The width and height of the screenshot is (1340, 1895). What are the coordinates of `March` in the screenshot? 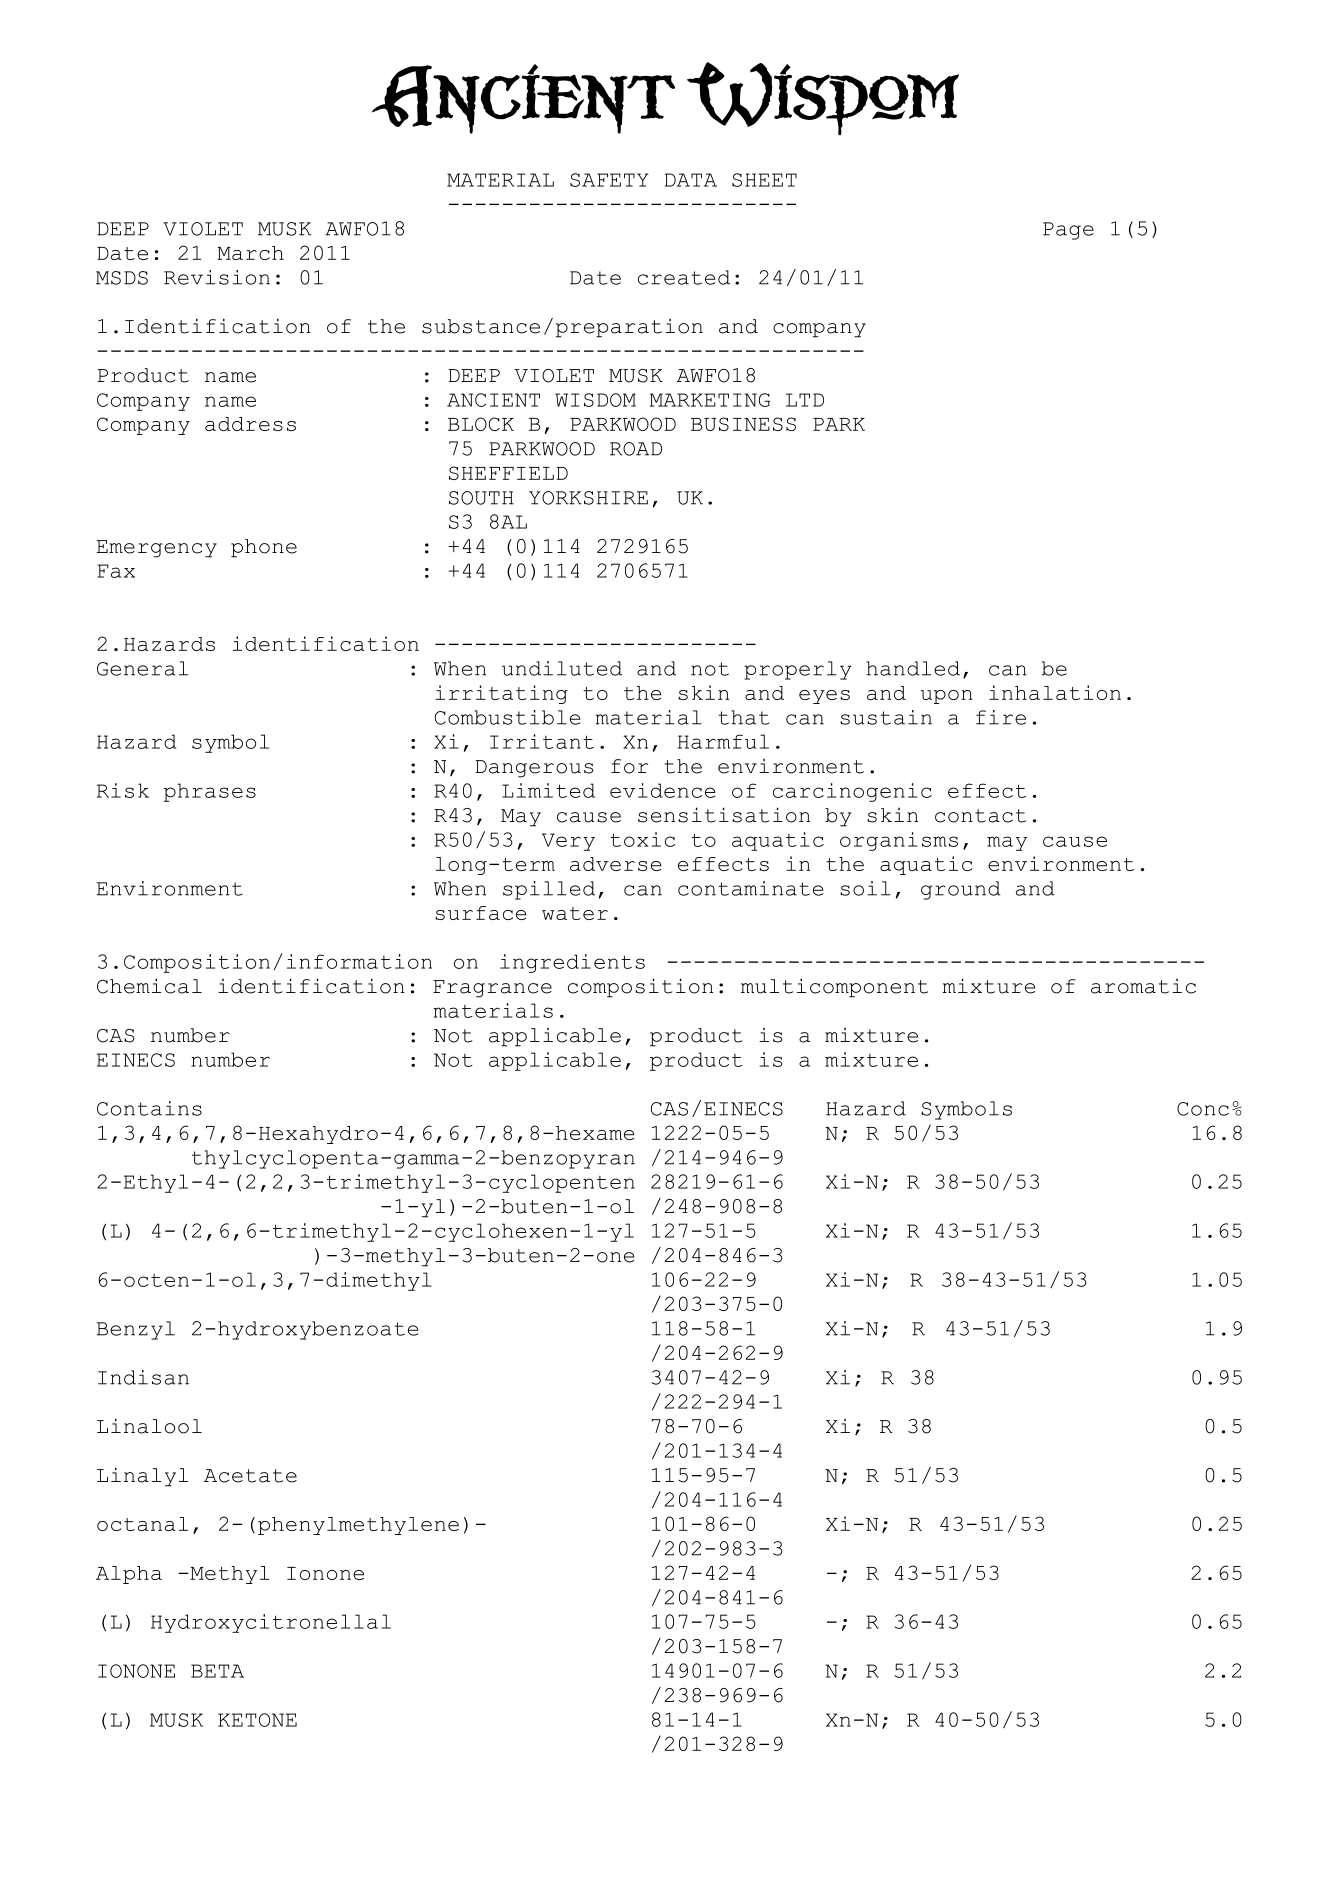 It's located at (250, 253).
